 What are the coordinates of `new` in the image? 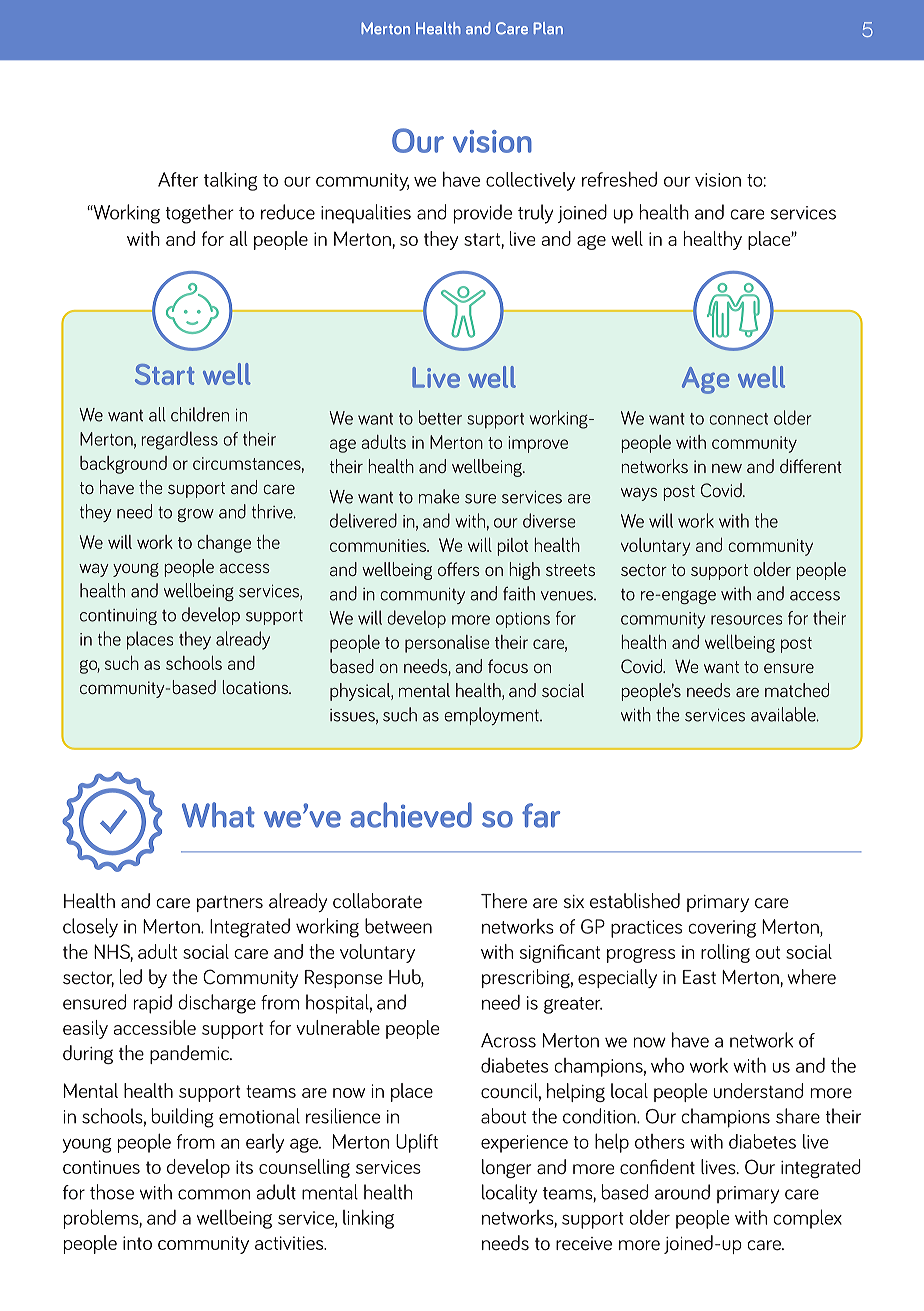 It's located at (727, 468).
